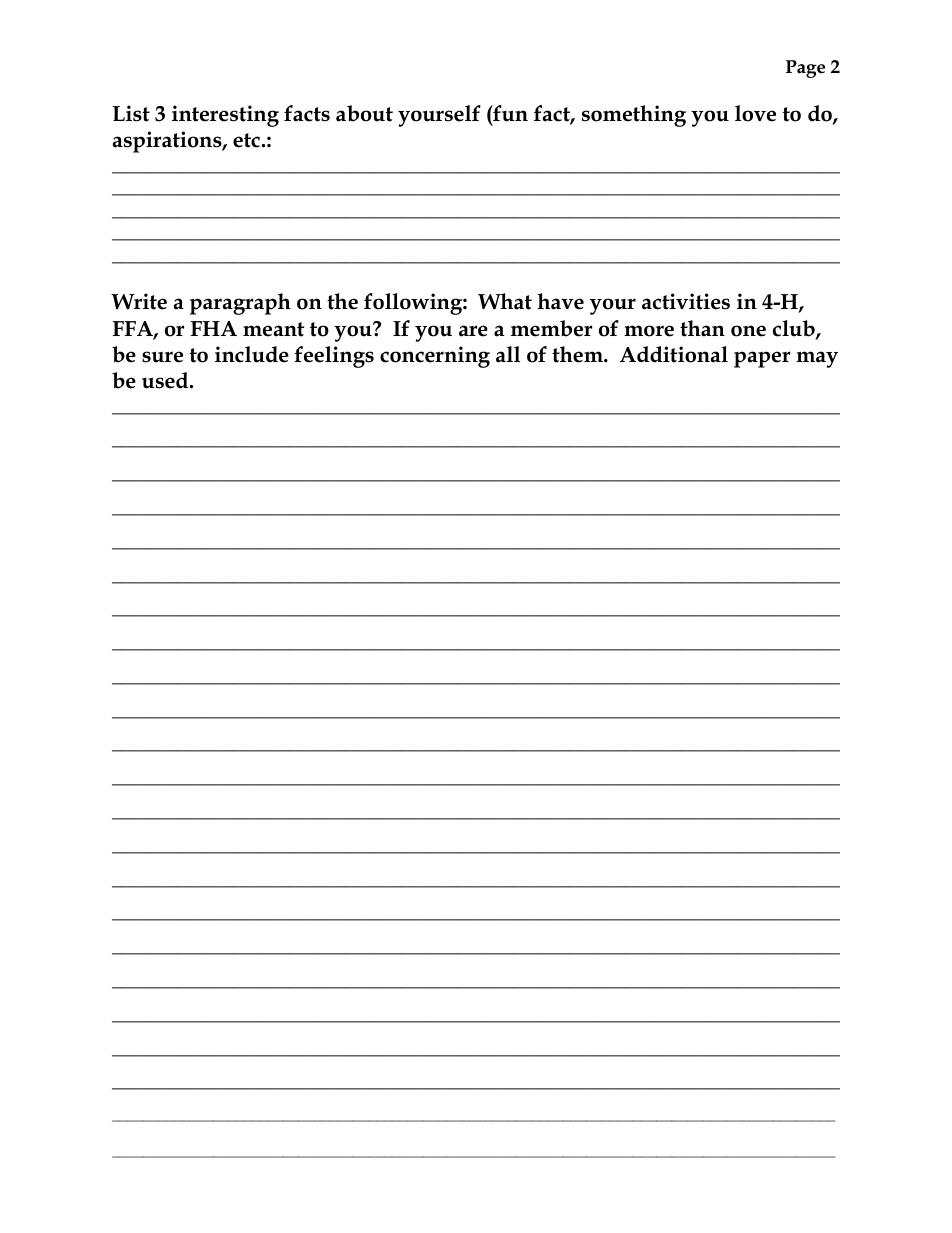 This screenshot has height=1233, width=952. What do you see at coordinates (214, 328) in the screenshot?
I see `FHA` at bounding box center [214, 328].
